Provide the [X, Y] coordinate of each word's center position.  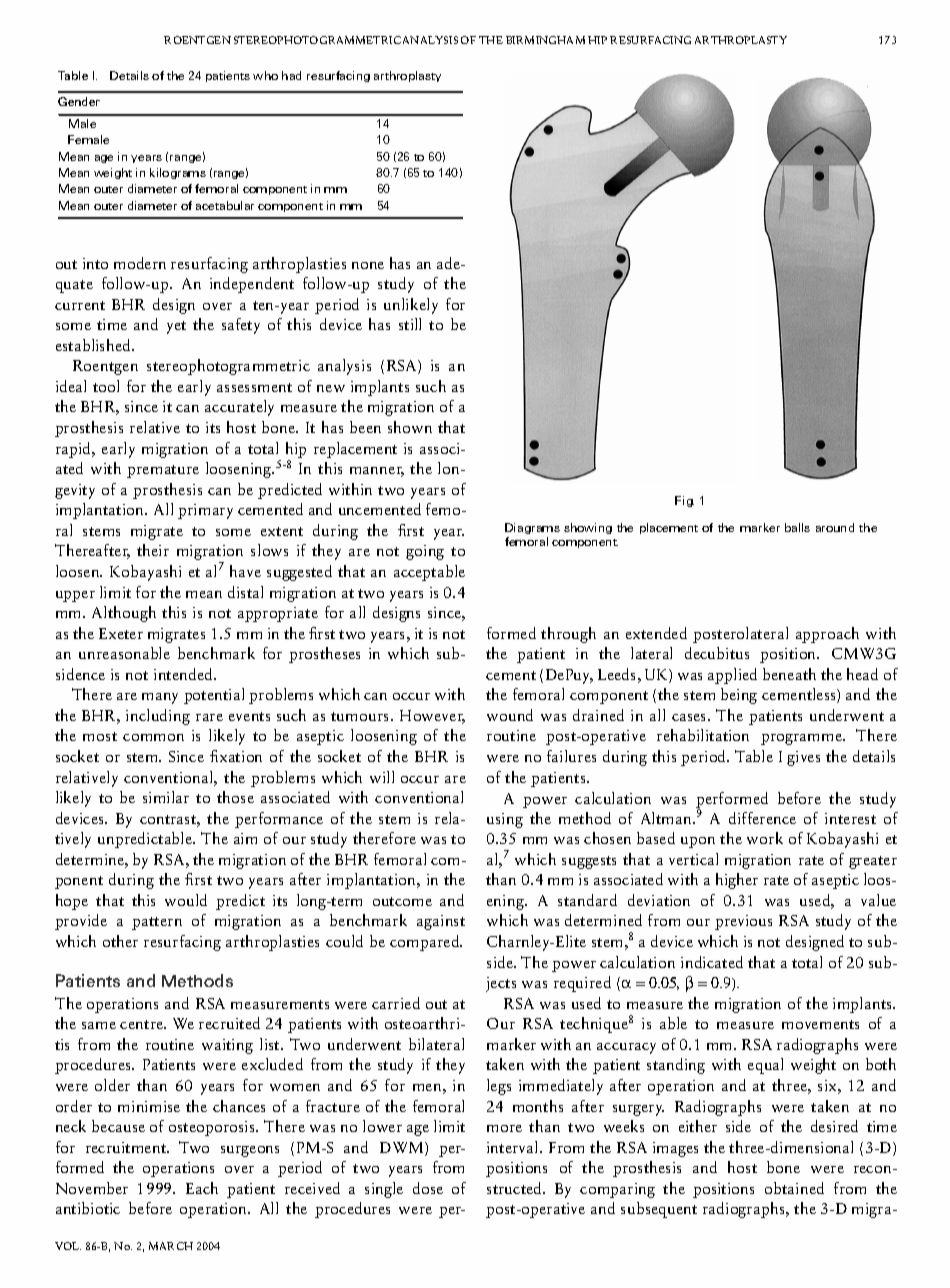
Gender [79, 101]
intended [185, 674]
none [368, 265]
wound [510, 715]
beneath [789, 674]
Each [202, 1188]
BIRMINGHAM [545, 40]
